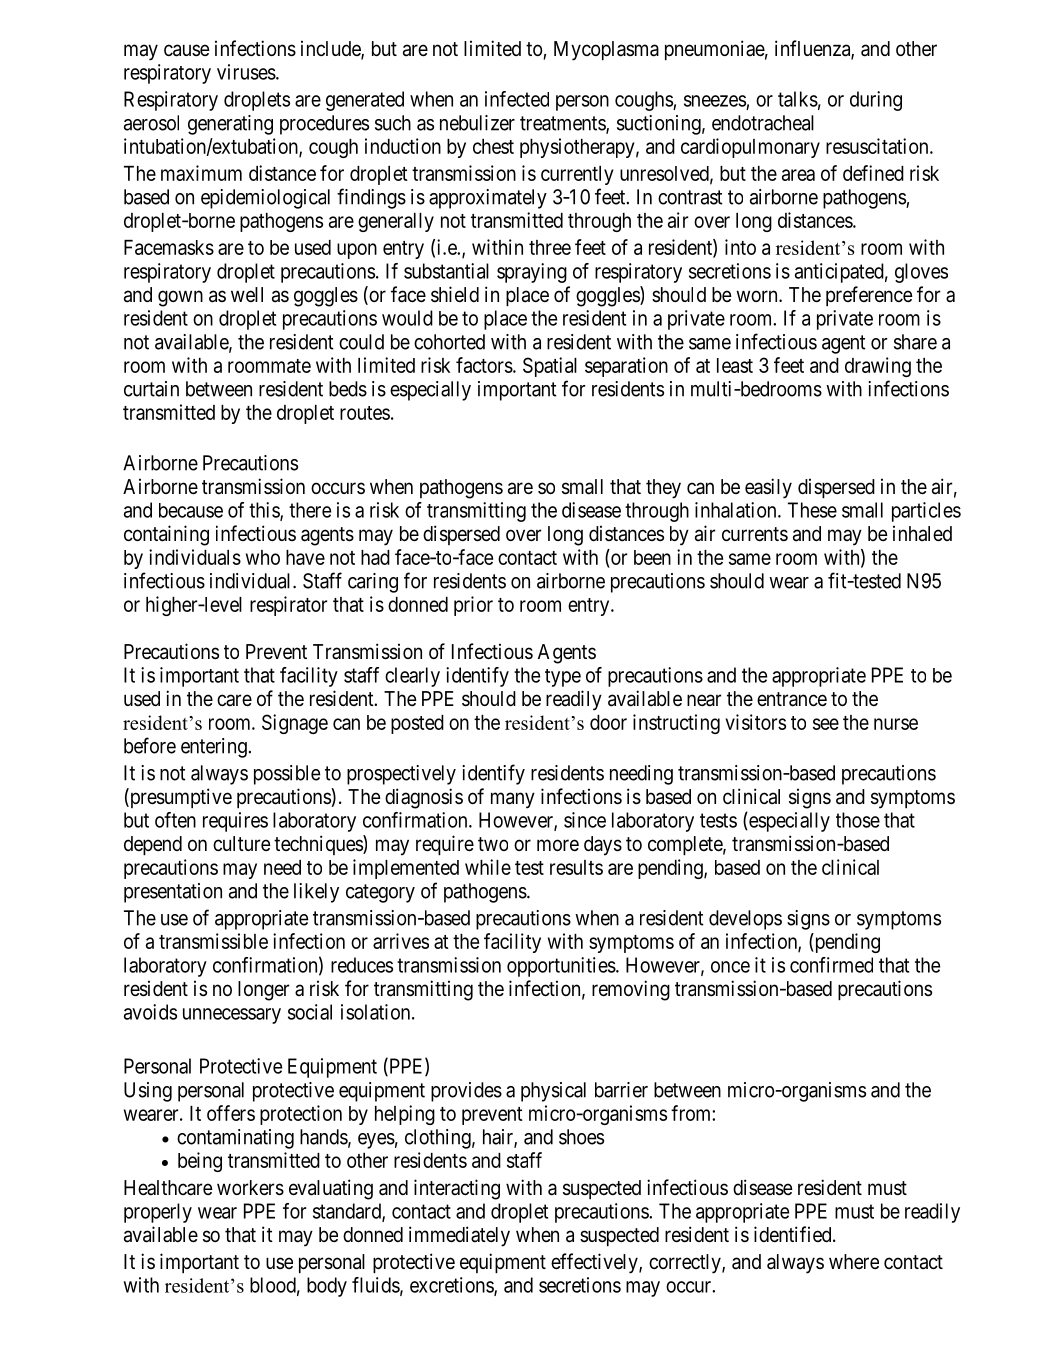 This image has height=1353, width=1045. What do you see at coordinates (517, 99) in the image?
I see `infected` at bounding box center [517, 99].
